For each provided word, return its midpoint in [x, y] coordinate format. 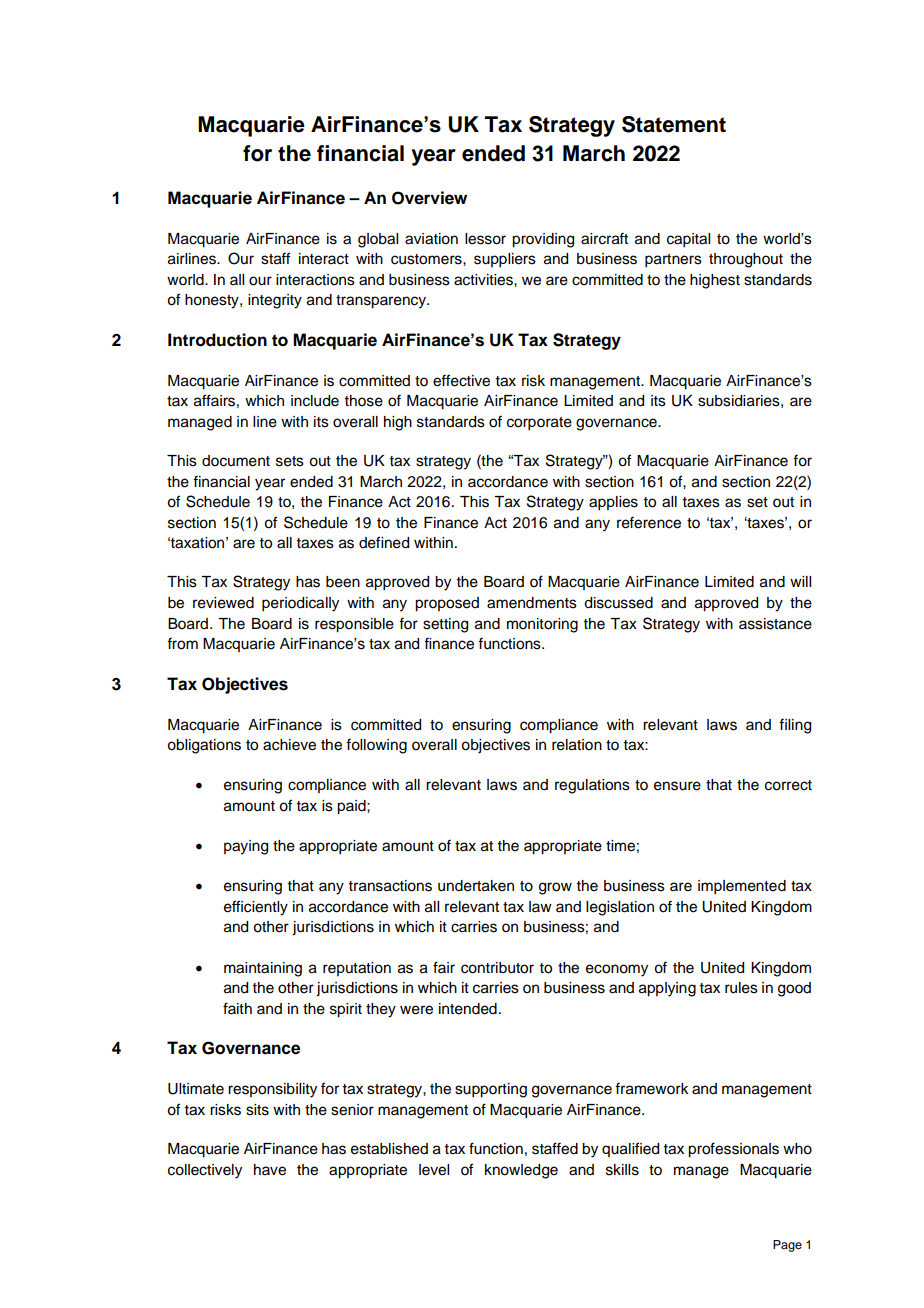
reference [649, 522]
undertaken [476, 886]
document [236, 461]
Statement [674, 124]
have [270, 1170]
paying [246, 847]
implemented [742, 887]
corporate [539, 424]
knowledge [521, 1171]
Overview [429, 198]
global [378, 240]
